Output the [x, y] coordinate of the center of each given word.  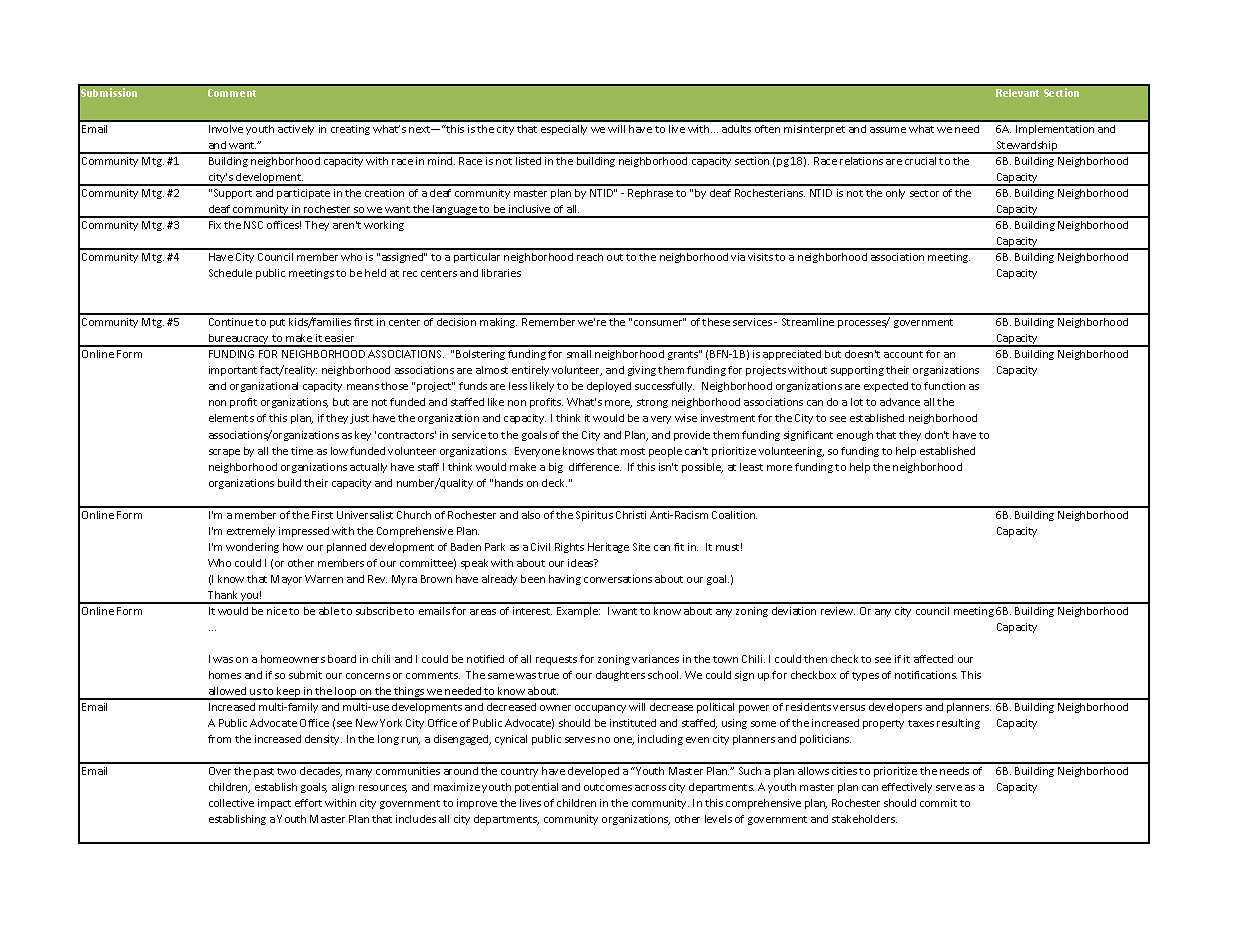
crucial [920, 161]
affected [933, 659]
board [342, 659]
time [302, 451]
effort [308, 803]
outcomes [608, 787]
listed [528, 161]
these [716, 322]
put [277, 323]
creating [350, 130]
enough [855, 436]
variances [655, 659]
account [903, 354]
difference [595, 467]
